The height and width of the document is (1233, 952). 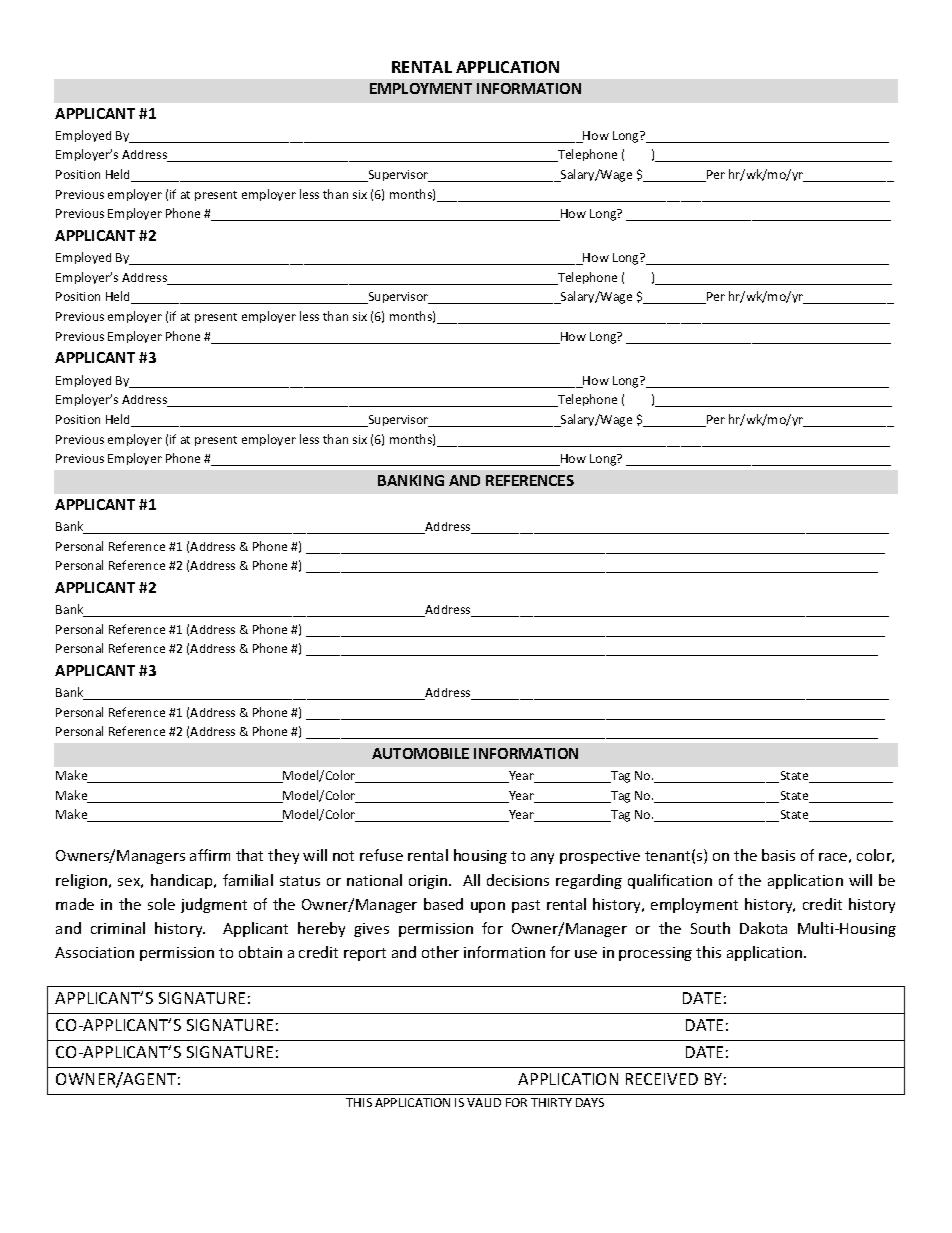 What do you see at coordinates (420, 753) in the document?
I see `AUTOMOBILE` at bounding box center [420, 753].
